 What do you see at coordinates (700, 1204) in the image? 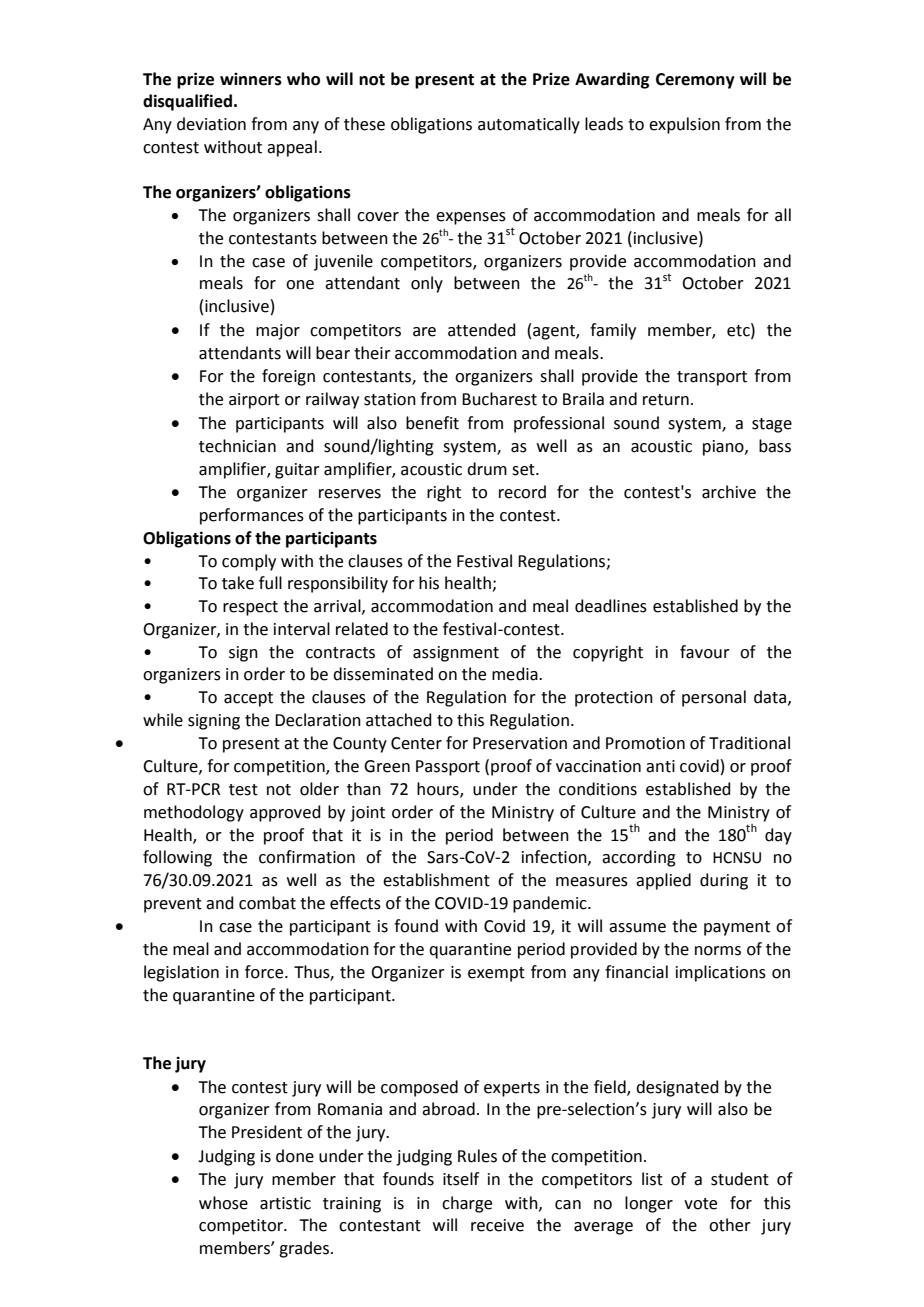
I see `vote` at bounding box center [700, 1204].
